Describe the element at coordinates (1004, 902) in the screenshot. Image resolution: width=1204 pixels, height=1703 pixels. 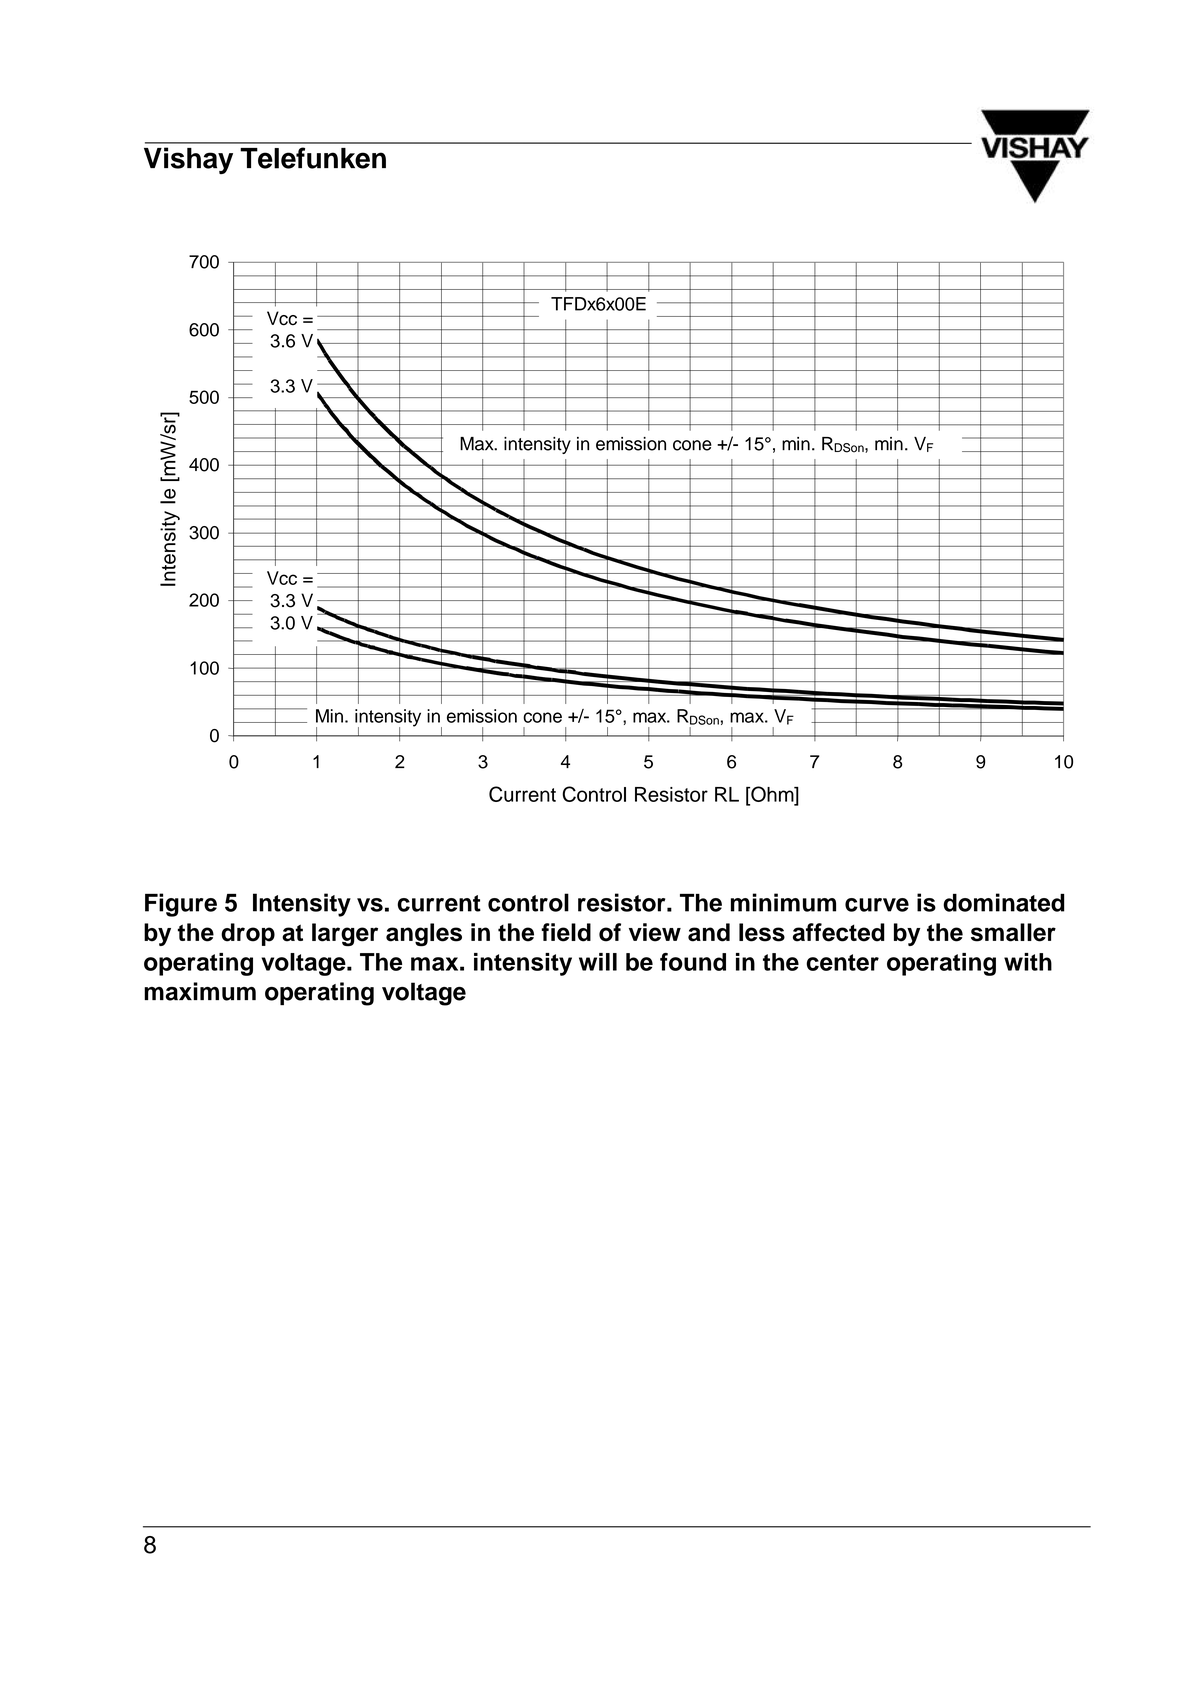
I see `dominated` at that location.
